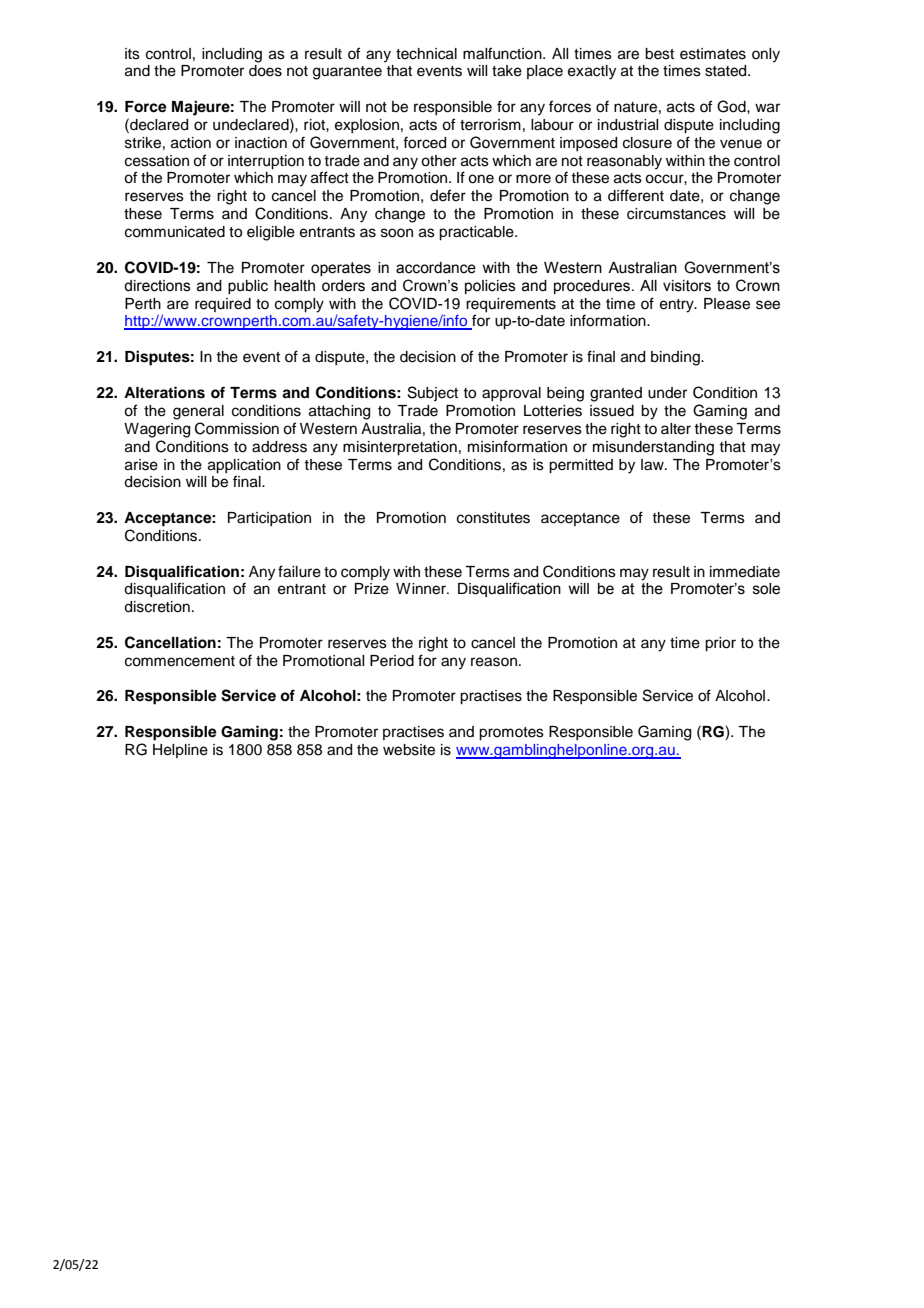 The height and width of the screenshot is (1308, 924). I want to click on stated, so click(727, 71).
